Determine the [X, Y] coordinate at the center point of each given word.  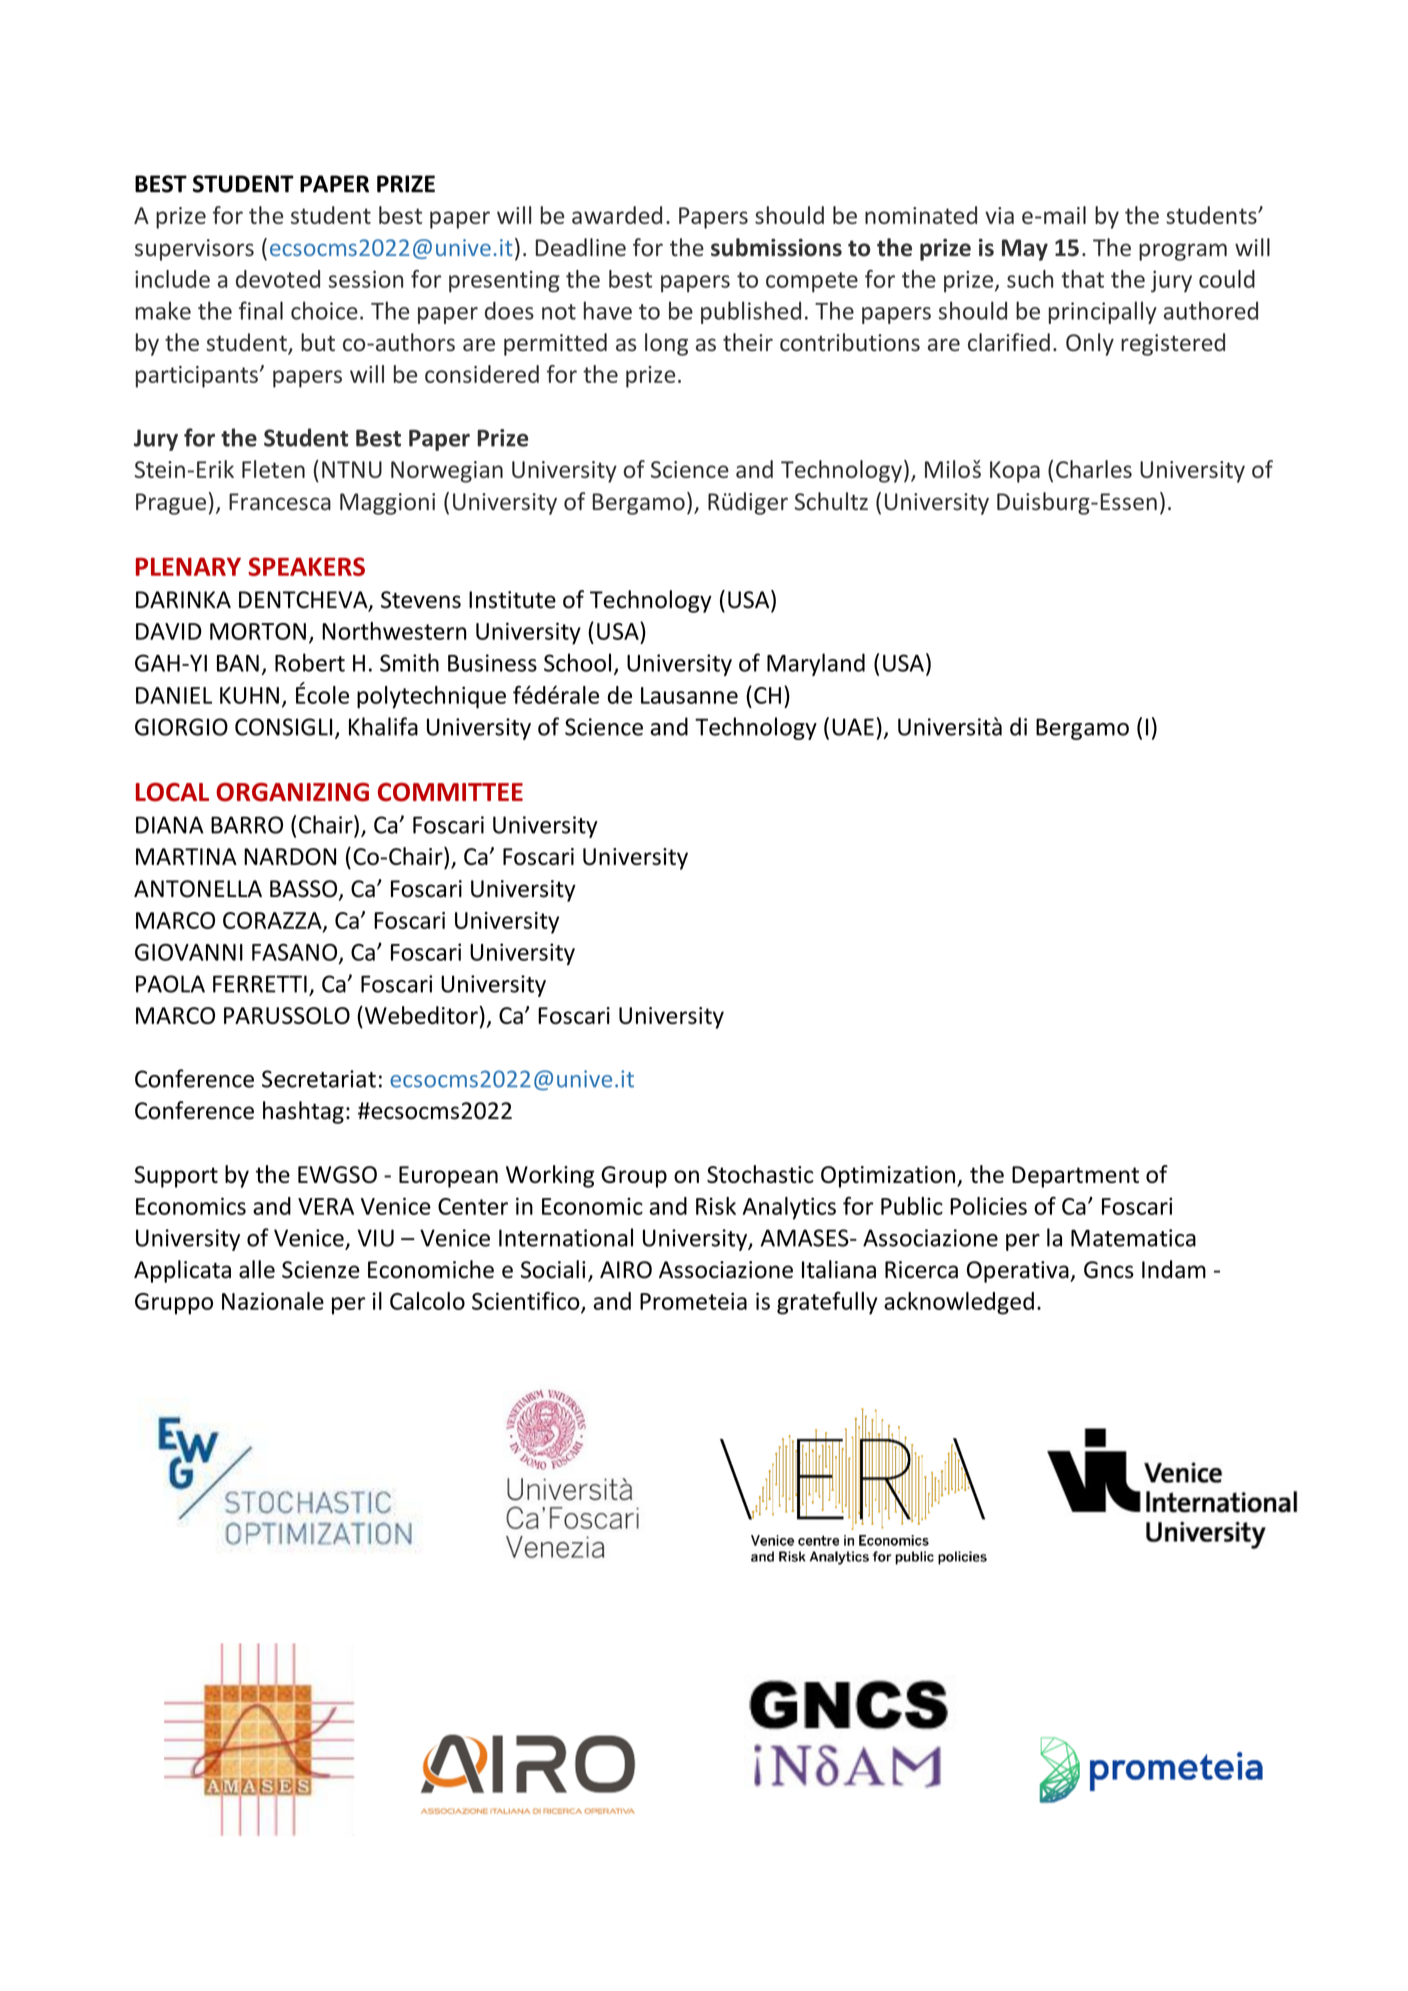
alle [257, 1269]
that [1082, 279]
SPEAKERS [306, 566]
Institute [512, 600]
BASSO [305, 890]
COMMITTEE [450, 792]
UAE [853, 727]
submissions [776, 247]
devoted [278, 279]
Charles [1094, 469]
